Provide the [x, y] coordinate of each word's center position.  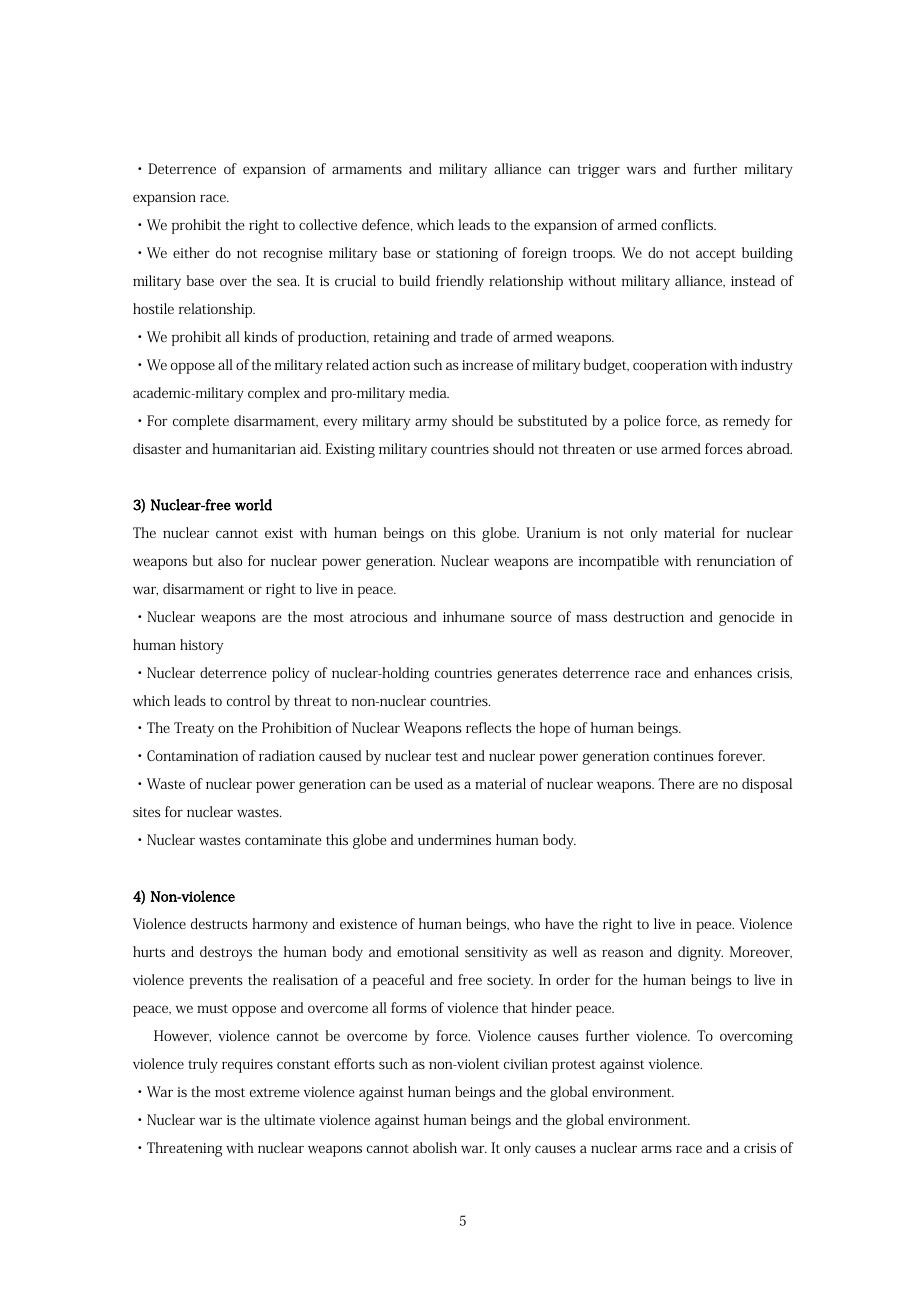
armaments [367, 169]
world [253, 505]
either [191, 252]
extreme [275, 1092]
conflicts [688, 224]
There [676, 783]
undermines [454, 839]
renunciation [736, 561]
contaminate [283, 840]
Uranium [553, 532]
